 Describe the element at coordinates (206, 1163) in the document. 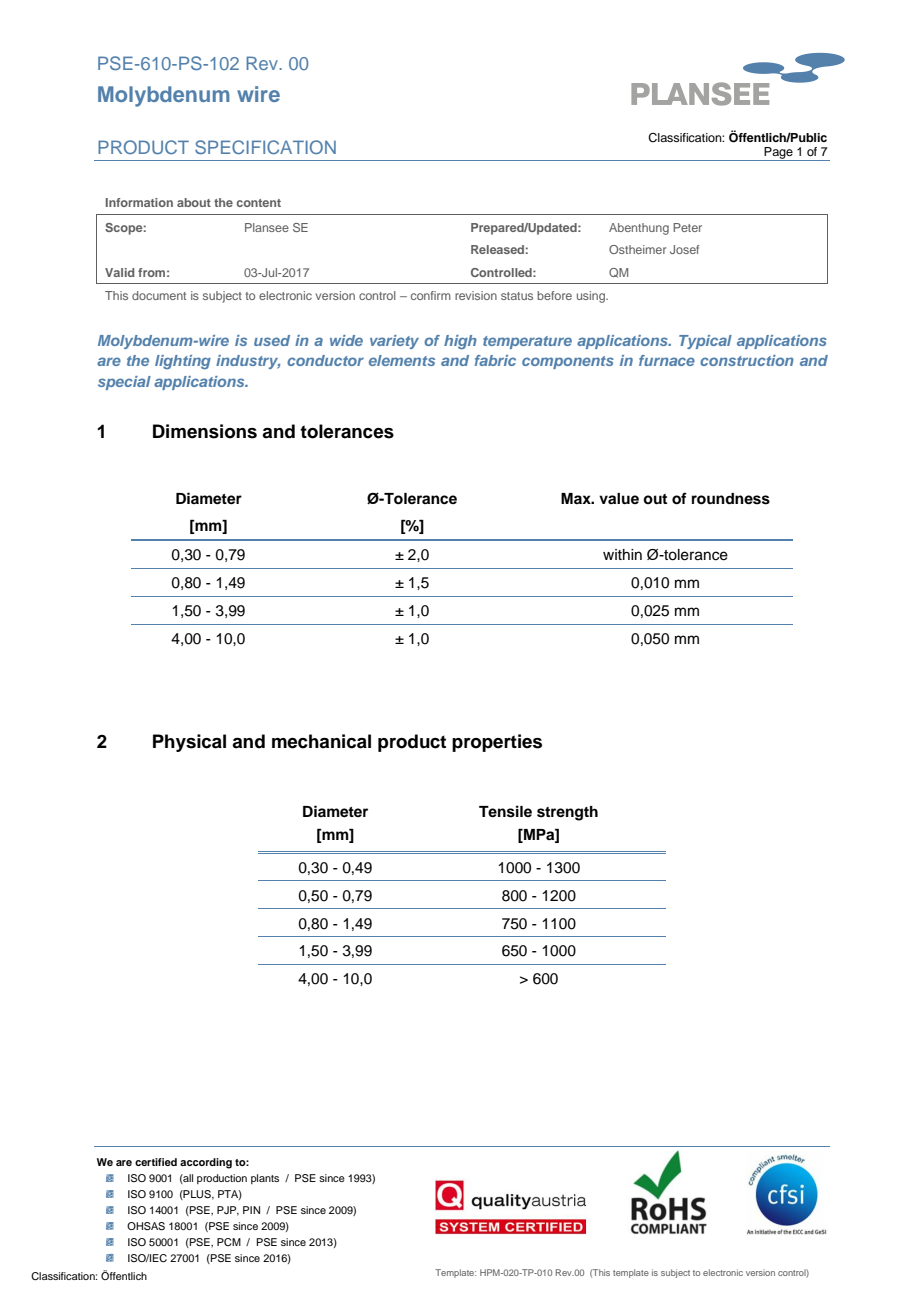

I see `according` at that location.
